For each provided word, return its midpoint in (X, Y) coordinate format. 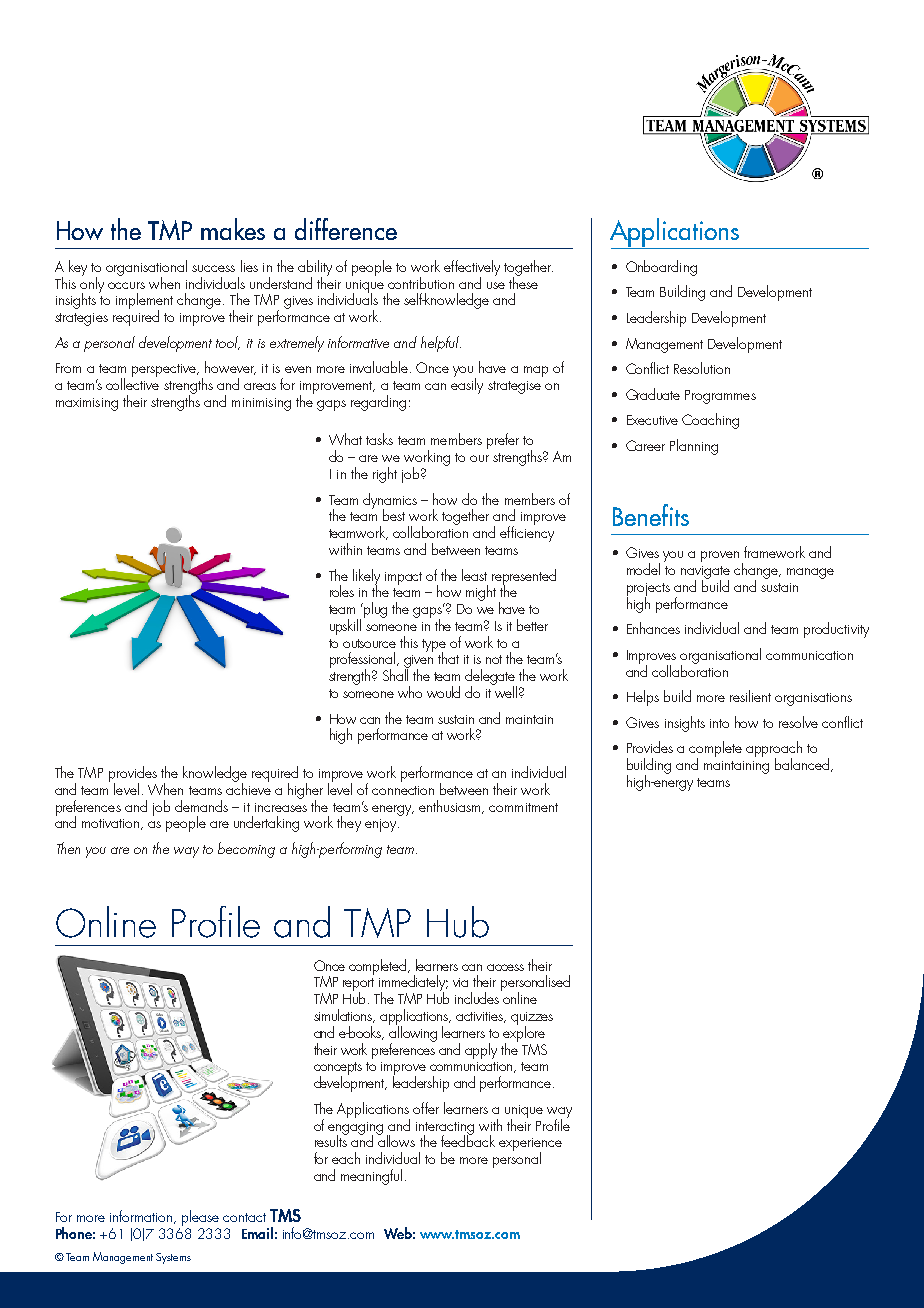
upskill (345, 627)
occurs (126, 285)
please (200, 1219)
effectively (472, 269)
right (385, 475)
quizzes (532, 1019)
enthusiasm (451, 807)
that (448, 658)
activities (480, 1017)
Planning (694, 447)
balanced (802, 764)
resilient (750, 696)
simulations (344, 1016)
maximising (87, 404)
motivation (110, 823)
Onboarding (661, 268)
